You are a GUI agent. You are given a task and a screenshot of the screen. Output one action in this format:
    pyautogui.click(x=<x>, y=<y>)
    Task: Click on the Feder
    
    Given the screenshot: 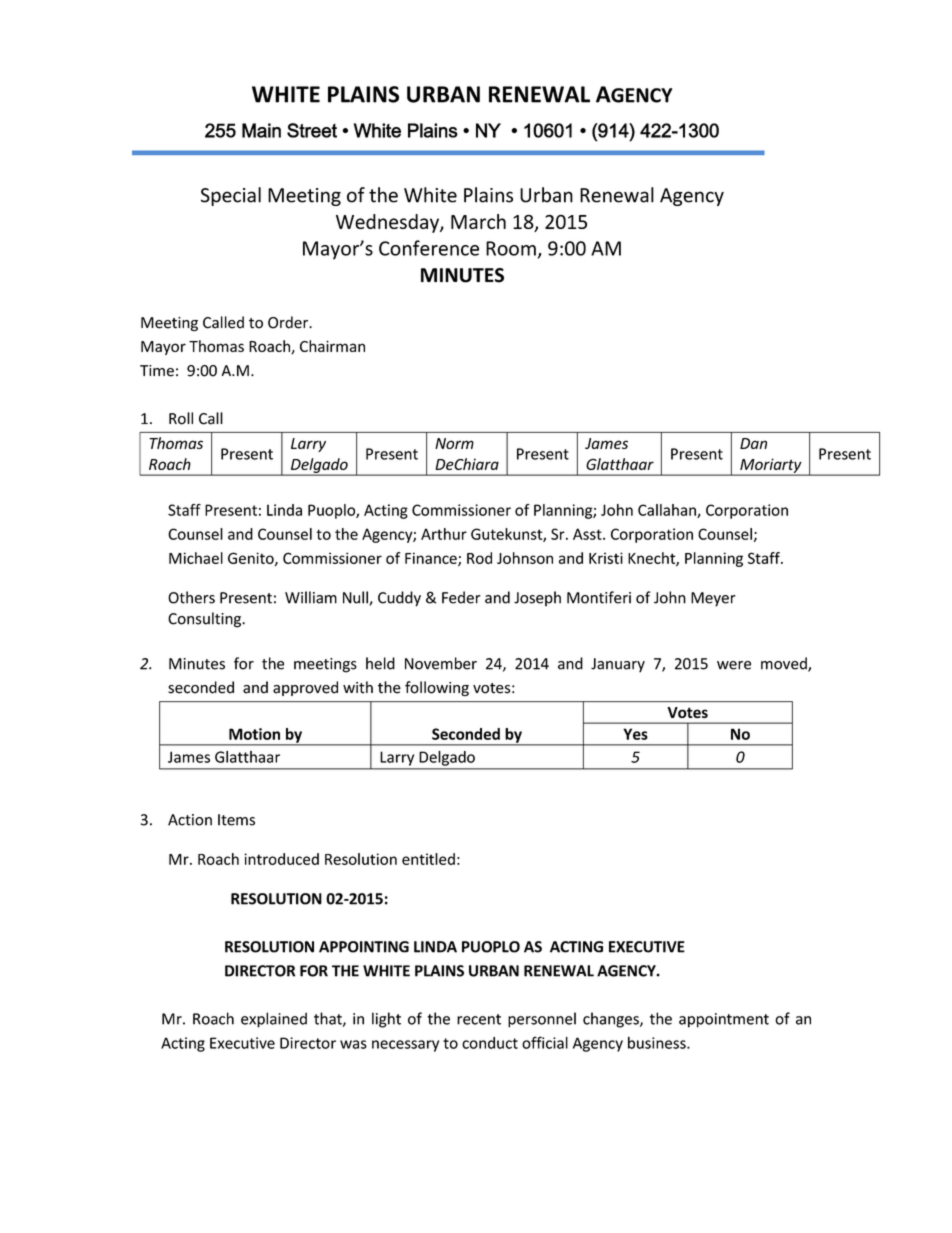 What is the action you would take?
    pyautogui.click(x=461, y=597)
